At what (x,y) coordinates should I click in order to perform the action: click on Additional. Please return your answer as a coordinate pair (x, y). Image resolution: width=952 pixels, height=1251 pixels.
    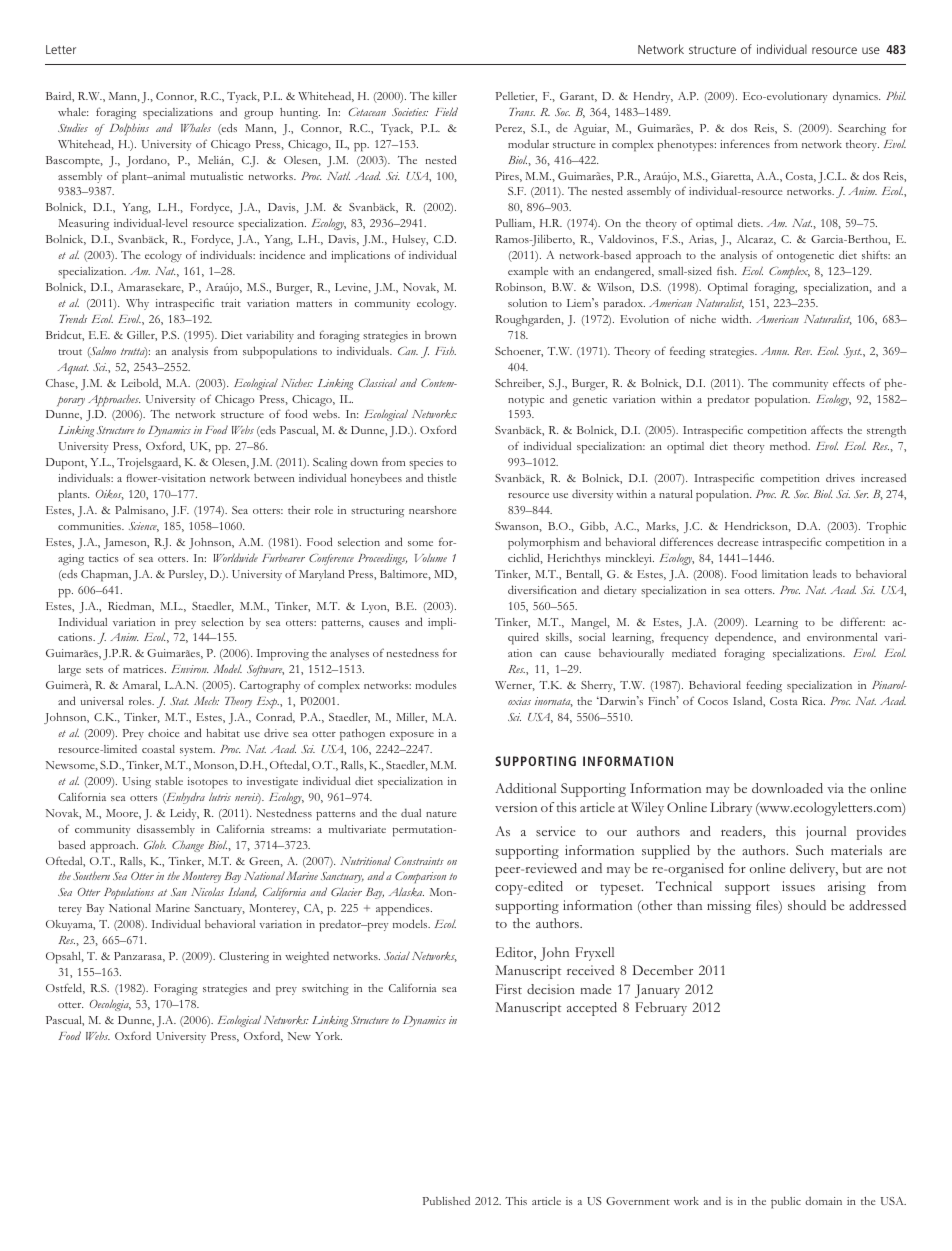
    Looking at the image, I should click on (525, 788).
